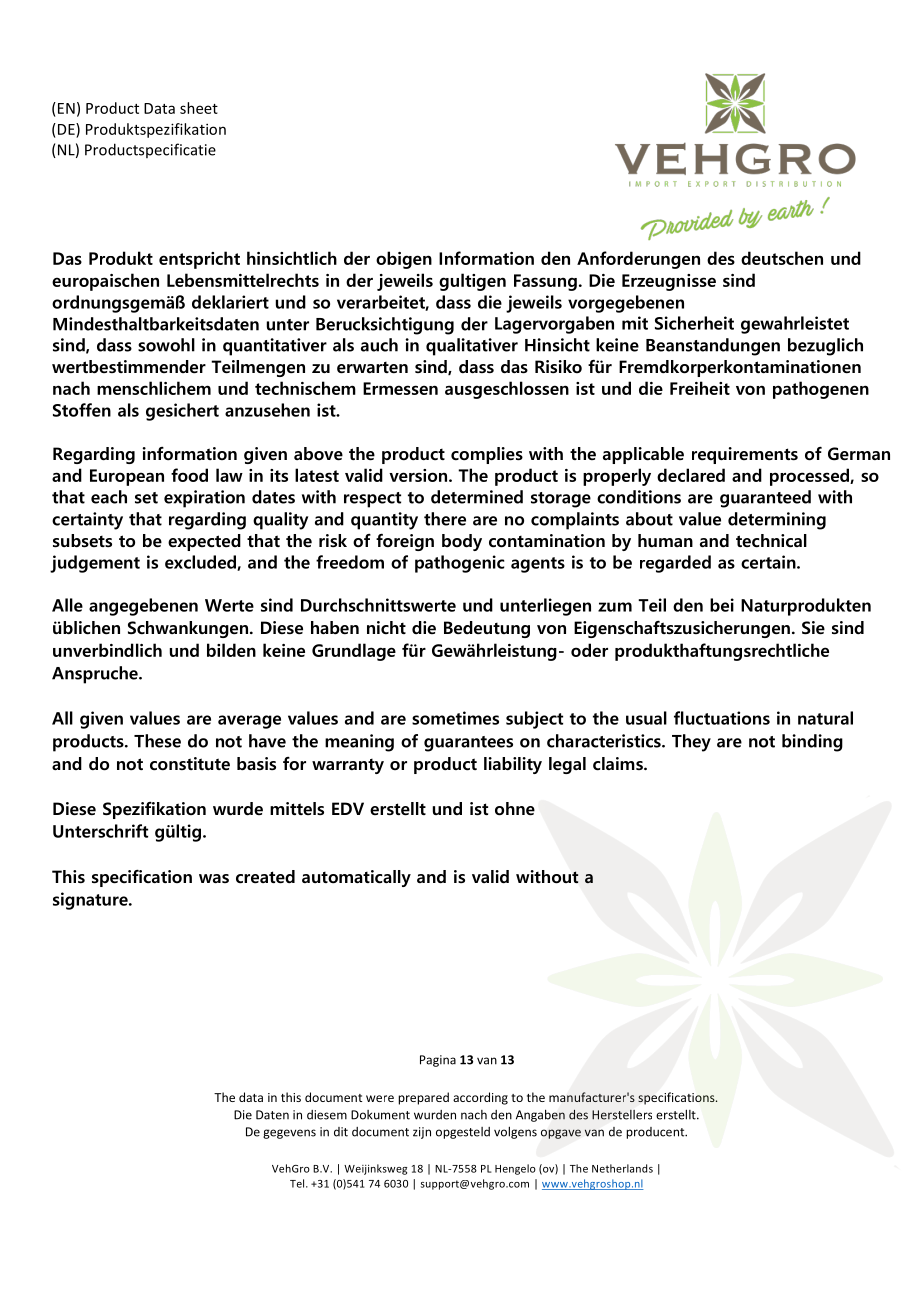 This screenshot has height=1307, width=924. What do you see at coordinates (199, 108) in the screenshot?
I see `sheet` at bounding box center [199, 108].
